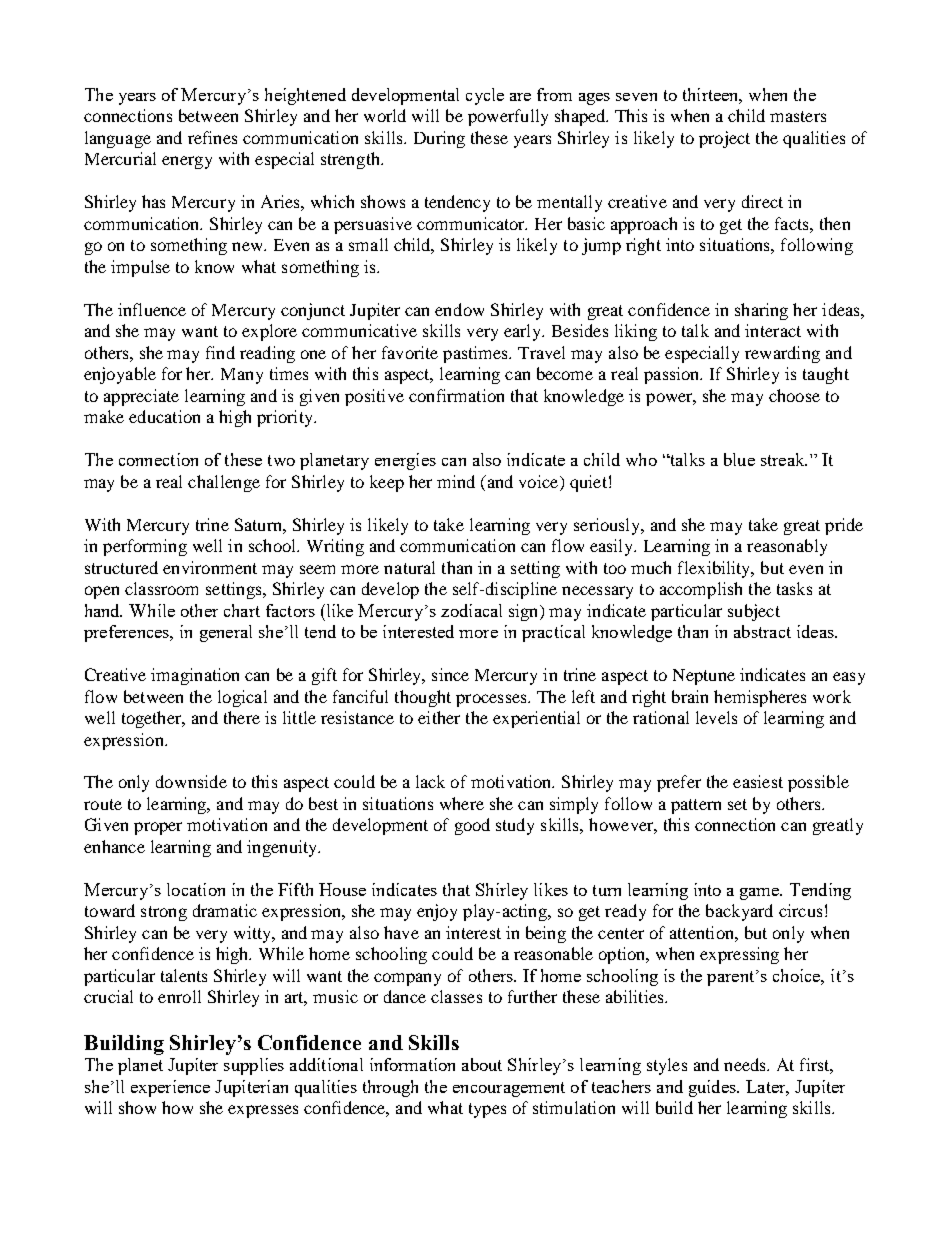  Describe the element at coordinates (170, 1088) in the screenshot. I see `experience` at that location.
